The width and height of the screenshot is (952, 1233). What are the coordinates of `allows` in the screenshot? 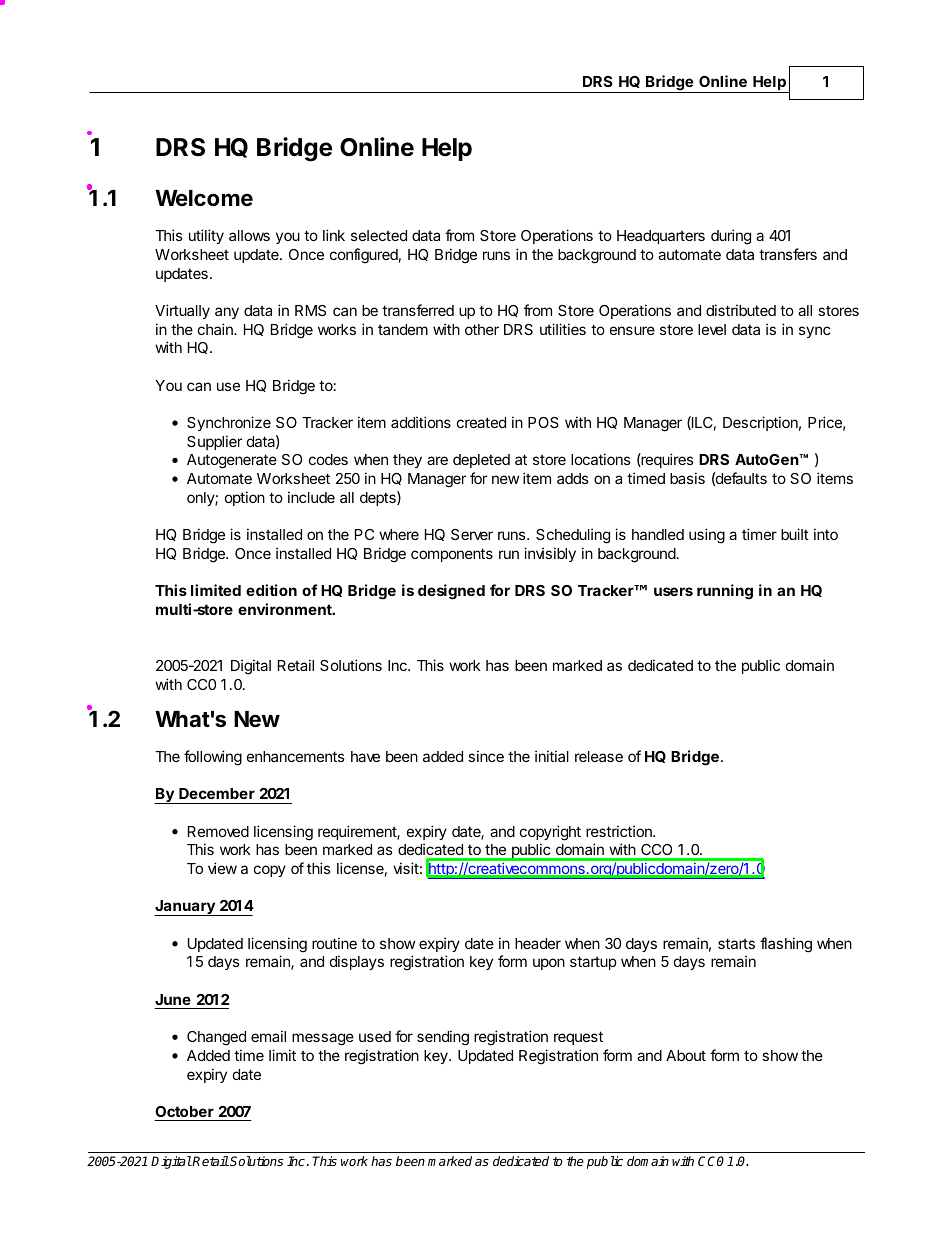 It's located at (249, 235).
